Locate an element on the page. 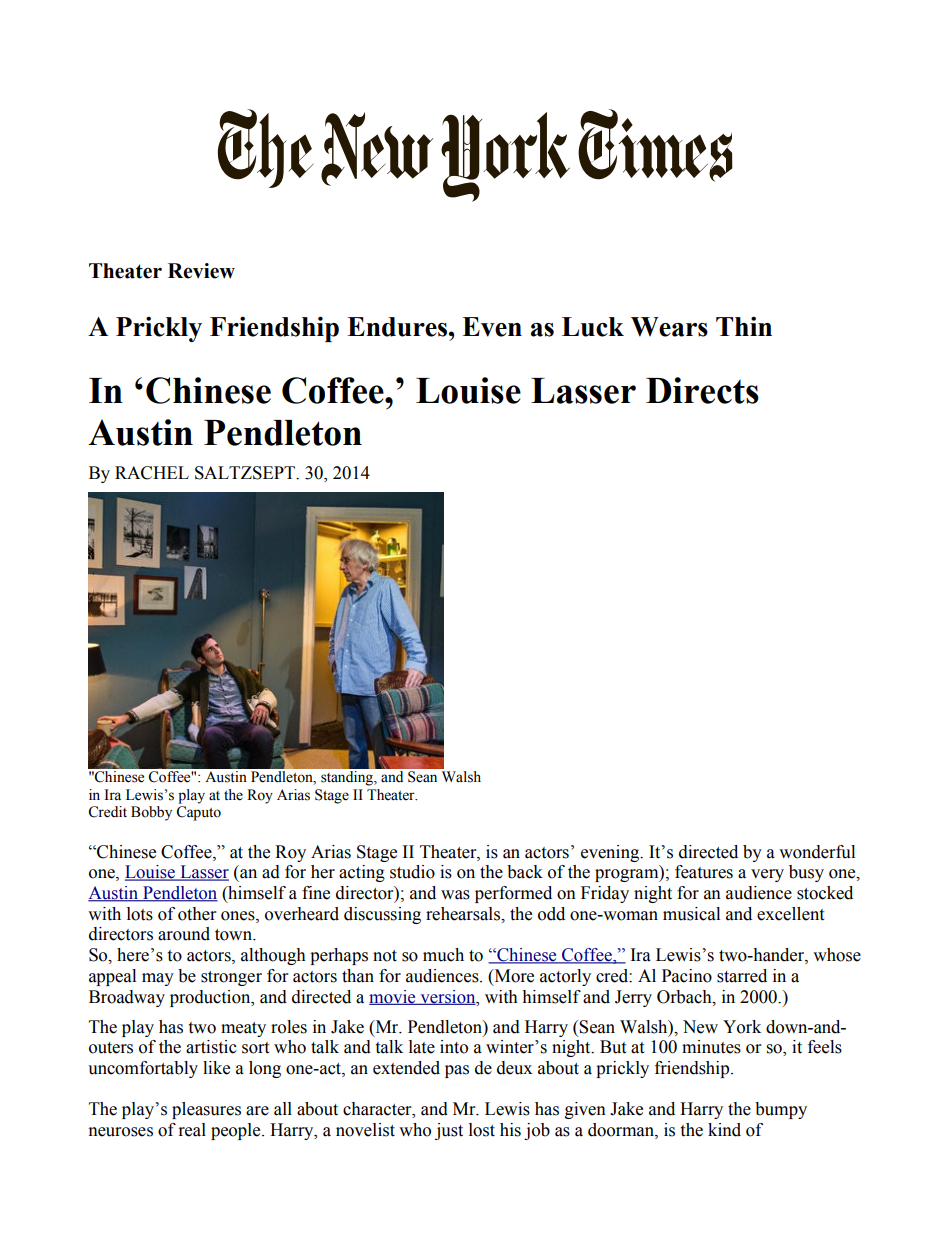 Image resolution: width=952 pixels, height=1233 pixels. Wears is located at coordinates (669, 327).
